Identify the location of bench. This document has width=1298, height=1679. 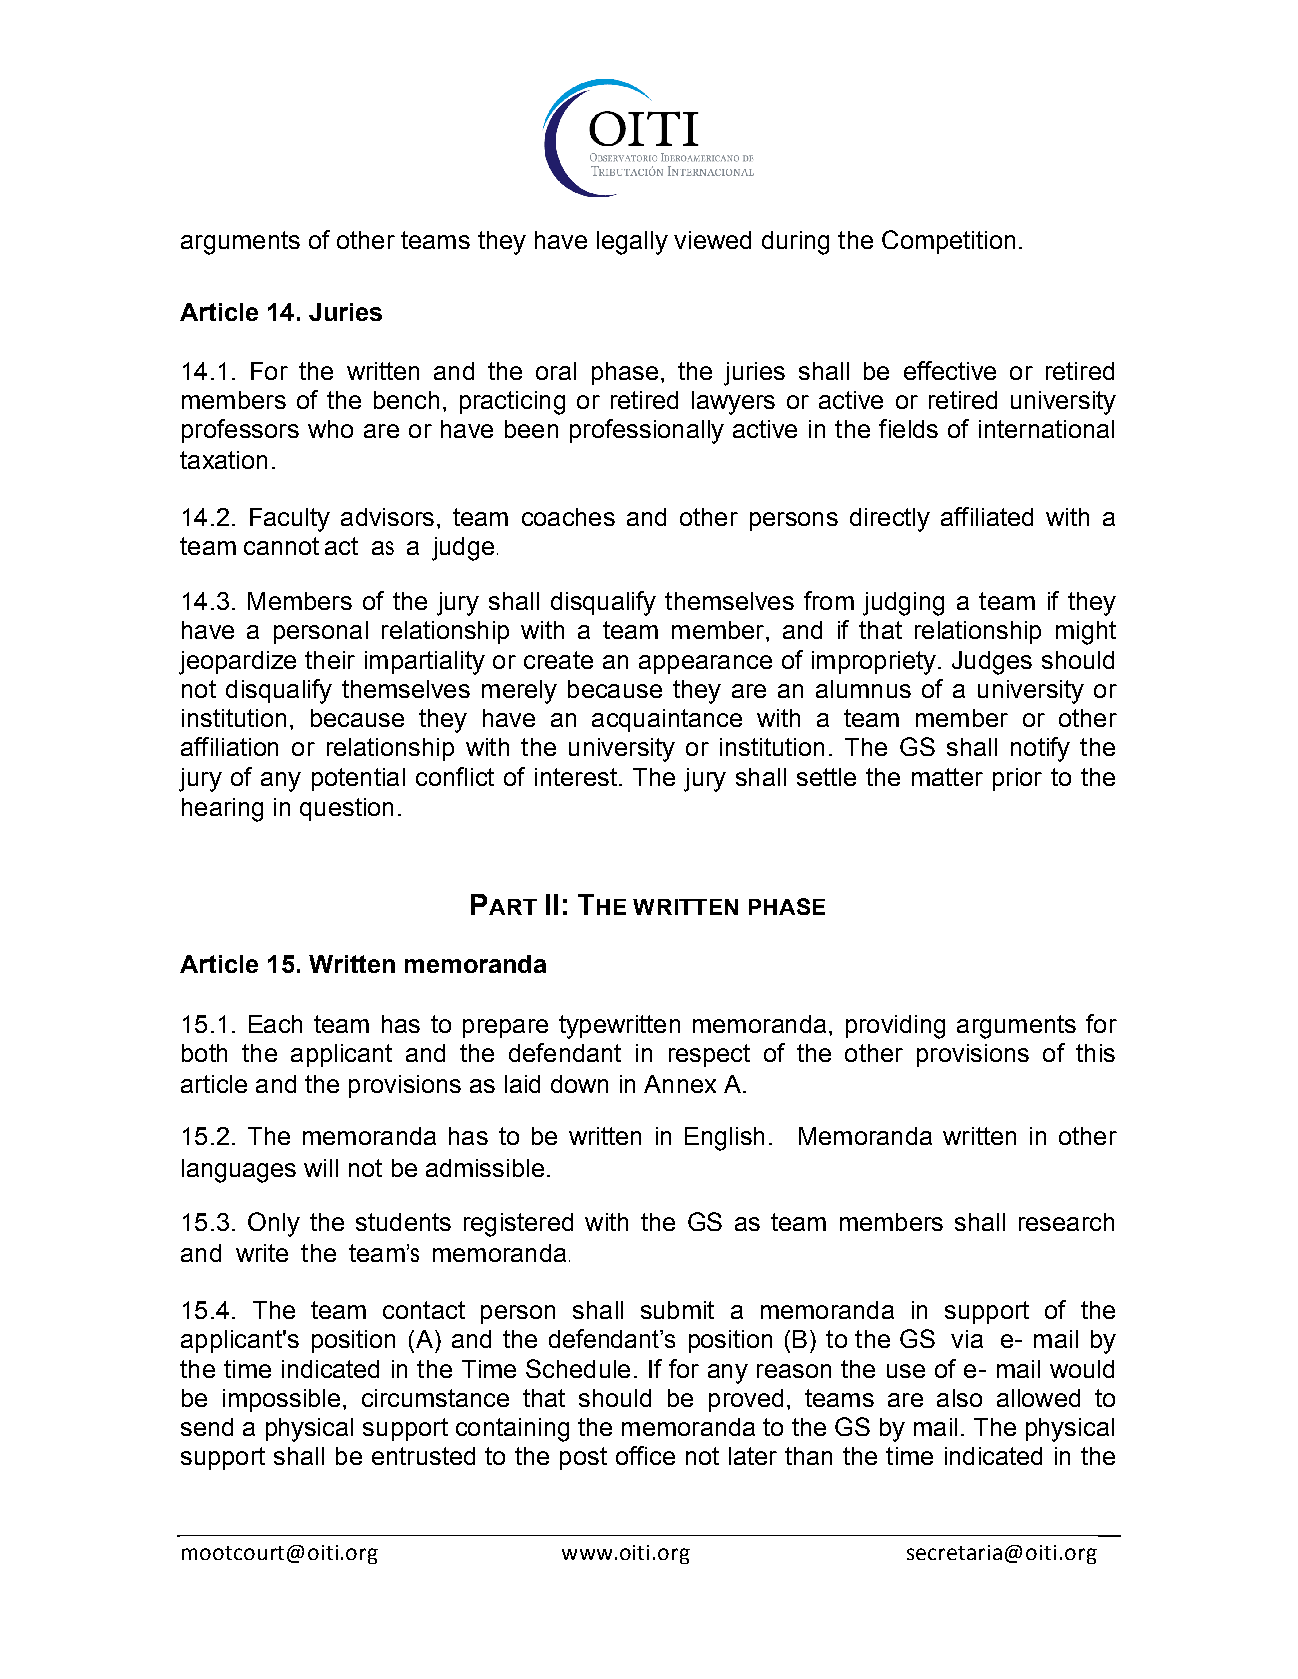
(406, 400).
